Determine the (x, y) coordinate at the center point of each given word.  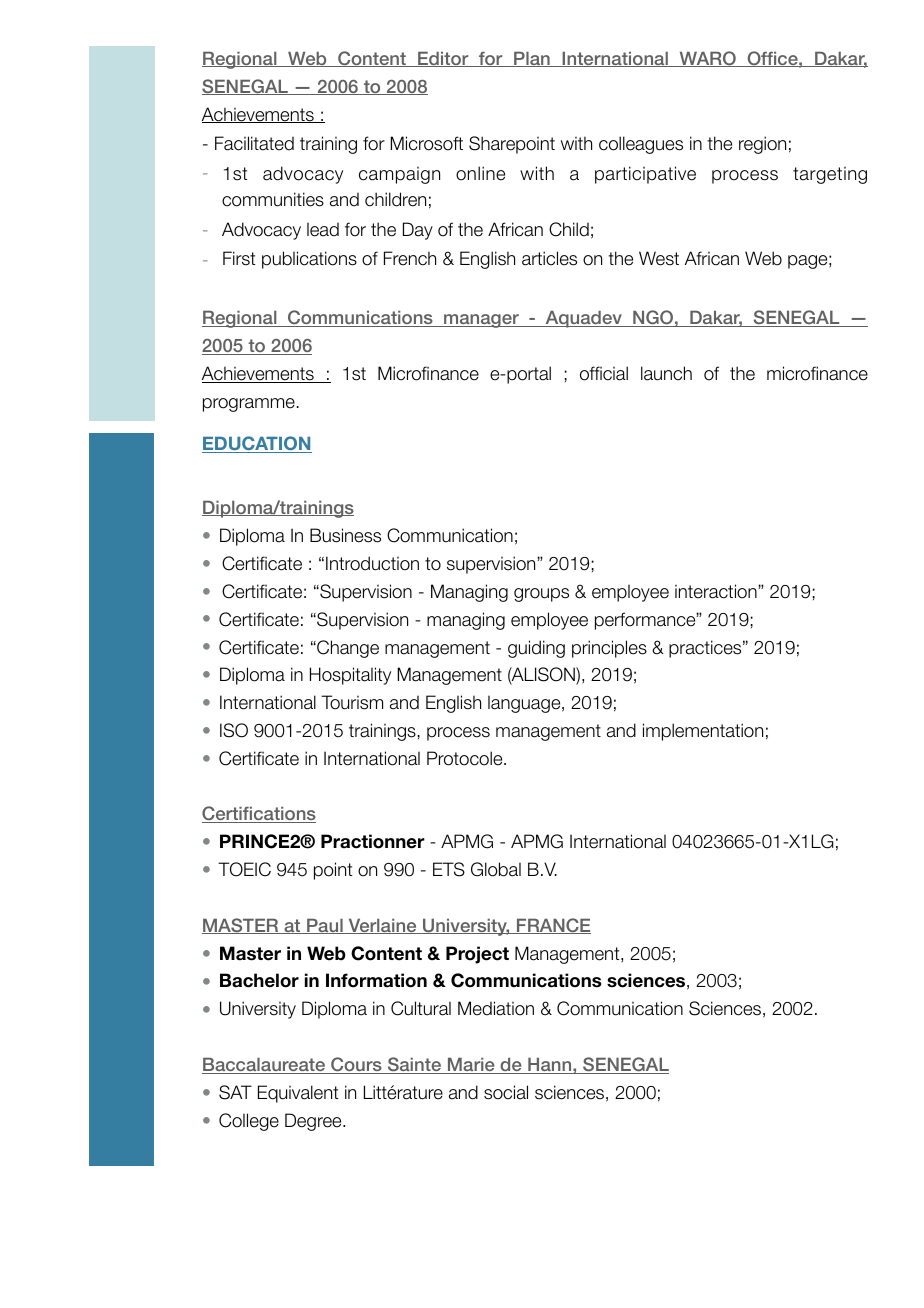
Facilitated (254, 143)
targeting (830, 175)
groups (541, 595)
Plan (532, 59)
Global (496, 869)
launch (666, 373)
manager (481, 321)
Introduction (372, 563)
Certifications (259, 814)
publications (309, 260)
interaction (717, 591)
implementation (703, 732)
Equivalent (298, 1094)
